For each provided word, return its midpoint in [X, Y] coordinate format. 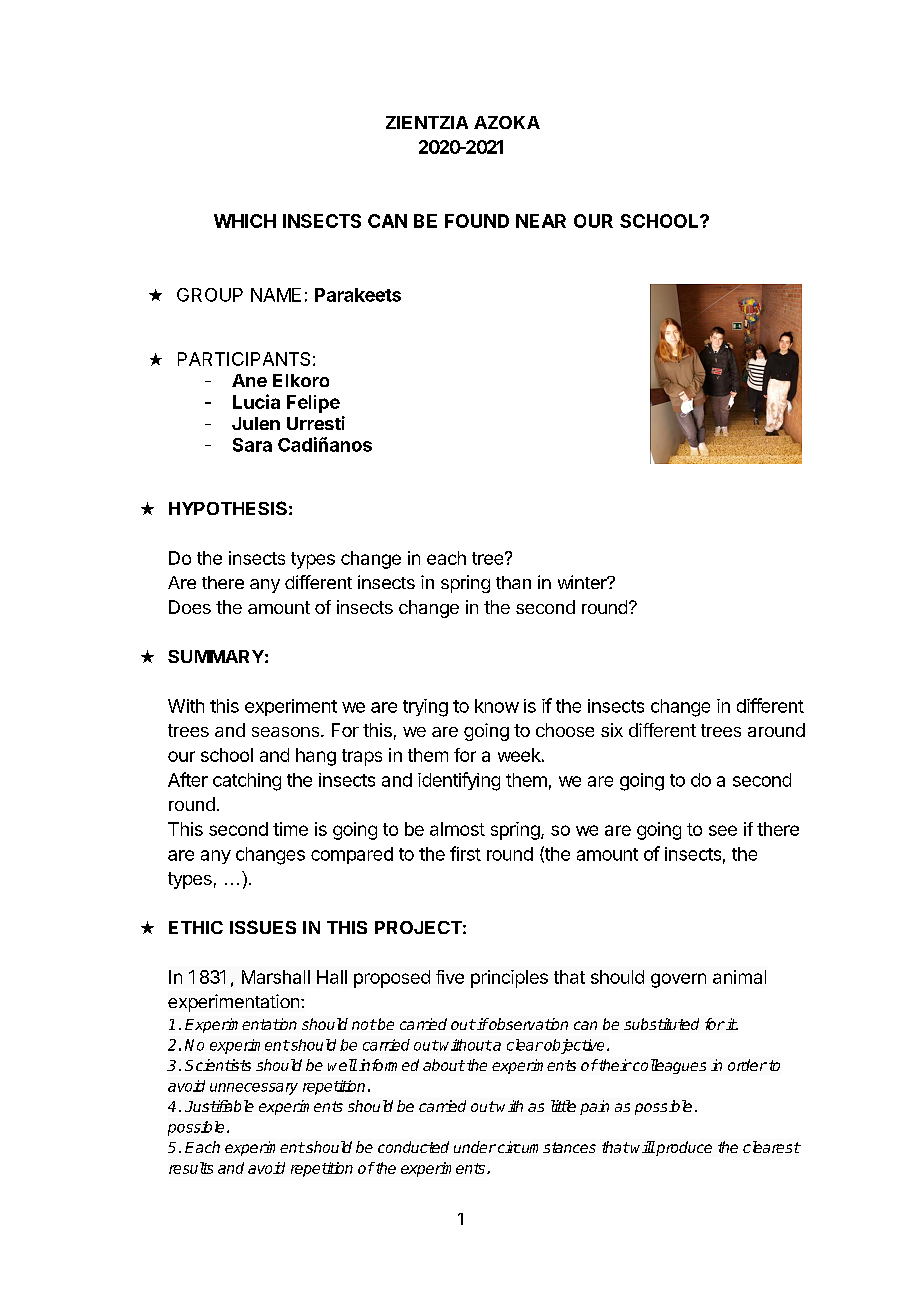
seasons [287, 732]
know [497, 706]
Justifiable [219, 1106]
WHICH [245, 221]
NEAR [541, 221]
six [612, 730]
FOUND [477, 221]
